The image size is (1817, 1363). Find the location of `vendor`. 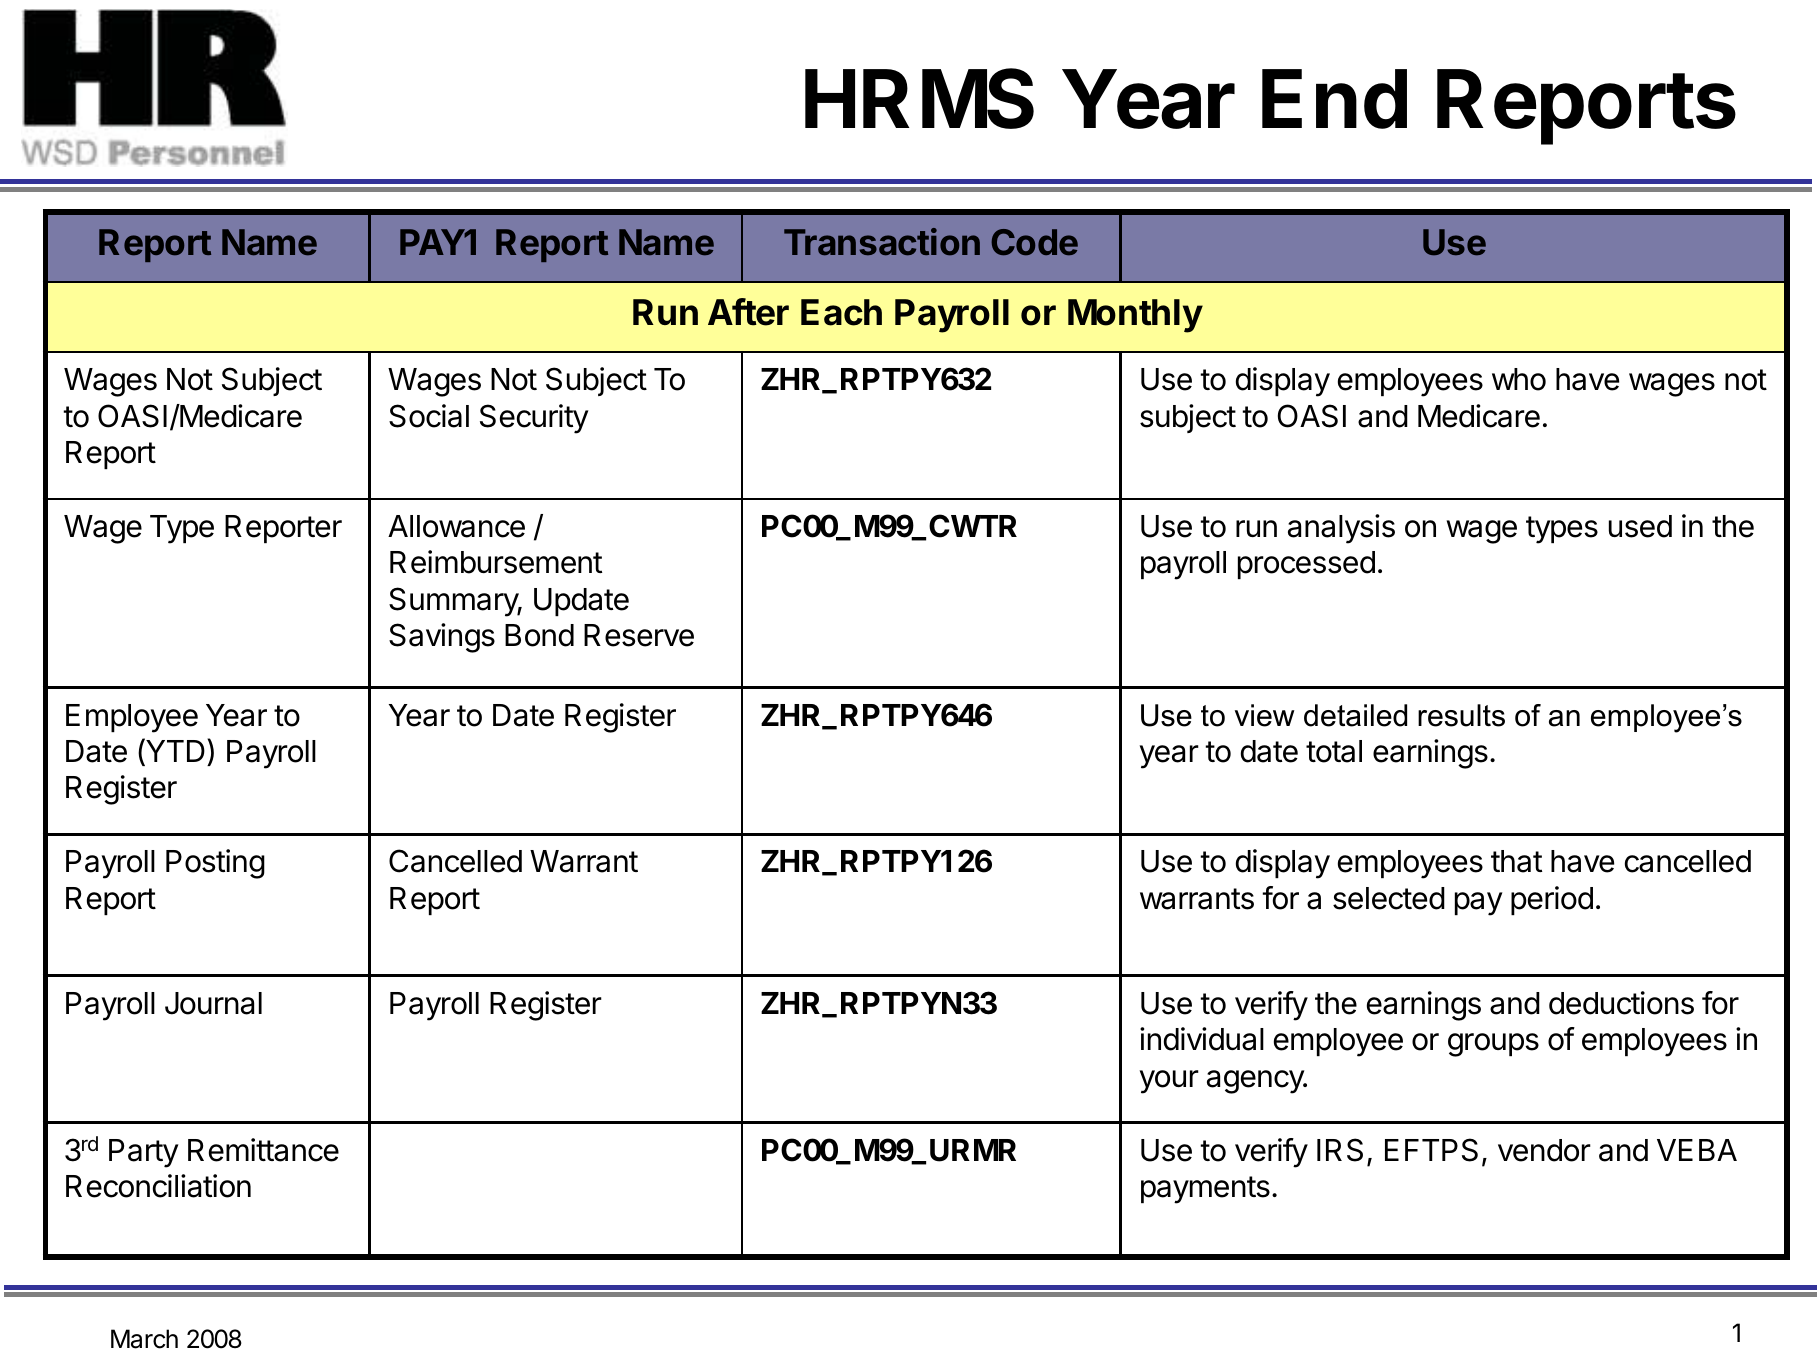

vendor is located at coordinates (1544, 1150).
